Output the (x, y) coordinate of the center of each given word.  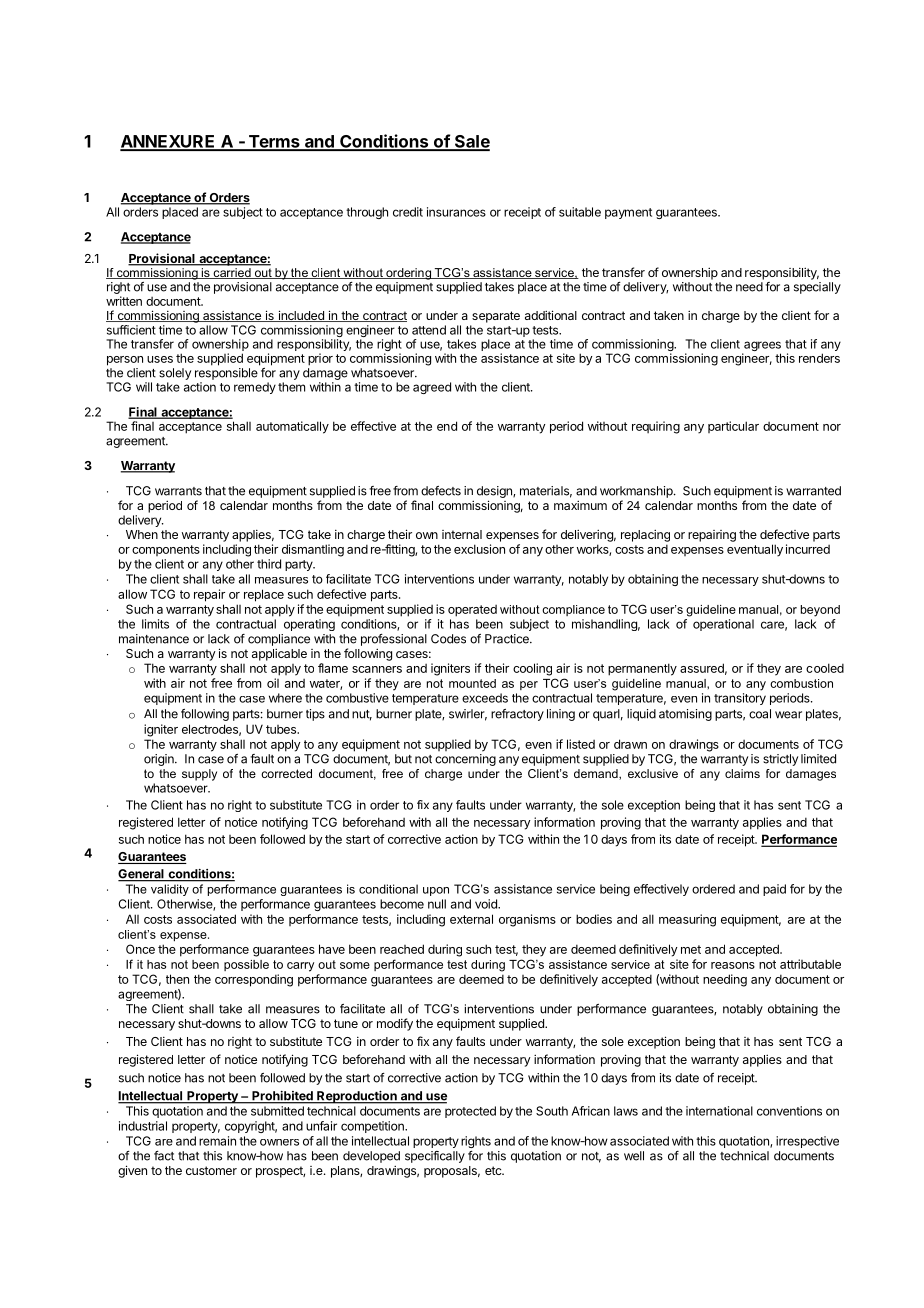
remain (217, 1141)
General (142, 875)
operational (723, 625)
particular (733, 427)
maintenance (154, 639)
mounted (472, 683)
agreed (432, 388)
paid (774, 890)
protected (470, 1112)
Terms (274, 142)
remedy (255, 388)
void (487, 904)
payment (628, 213)
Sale (471, 142)
